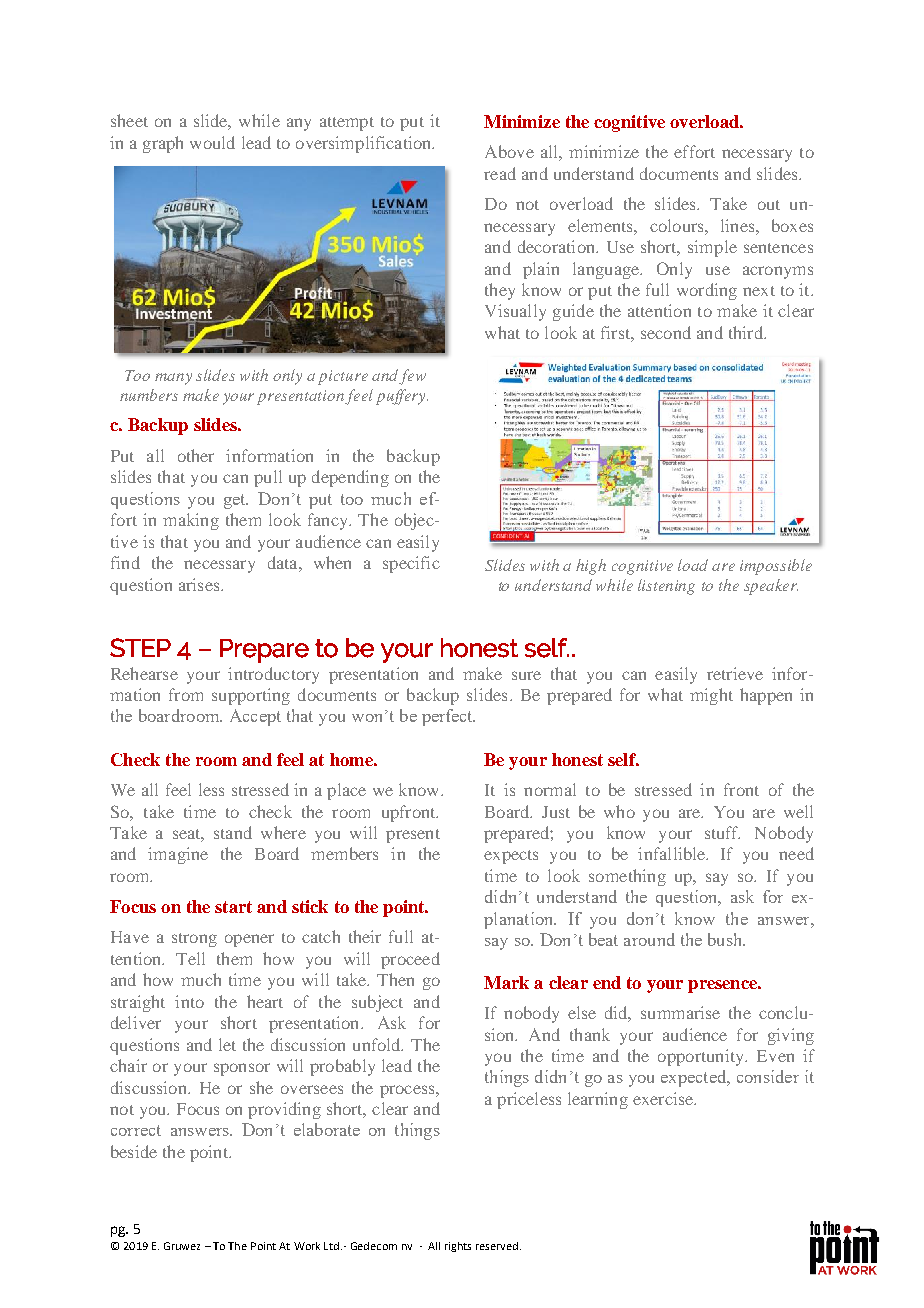  I want to click on other, so click(196, 455).
